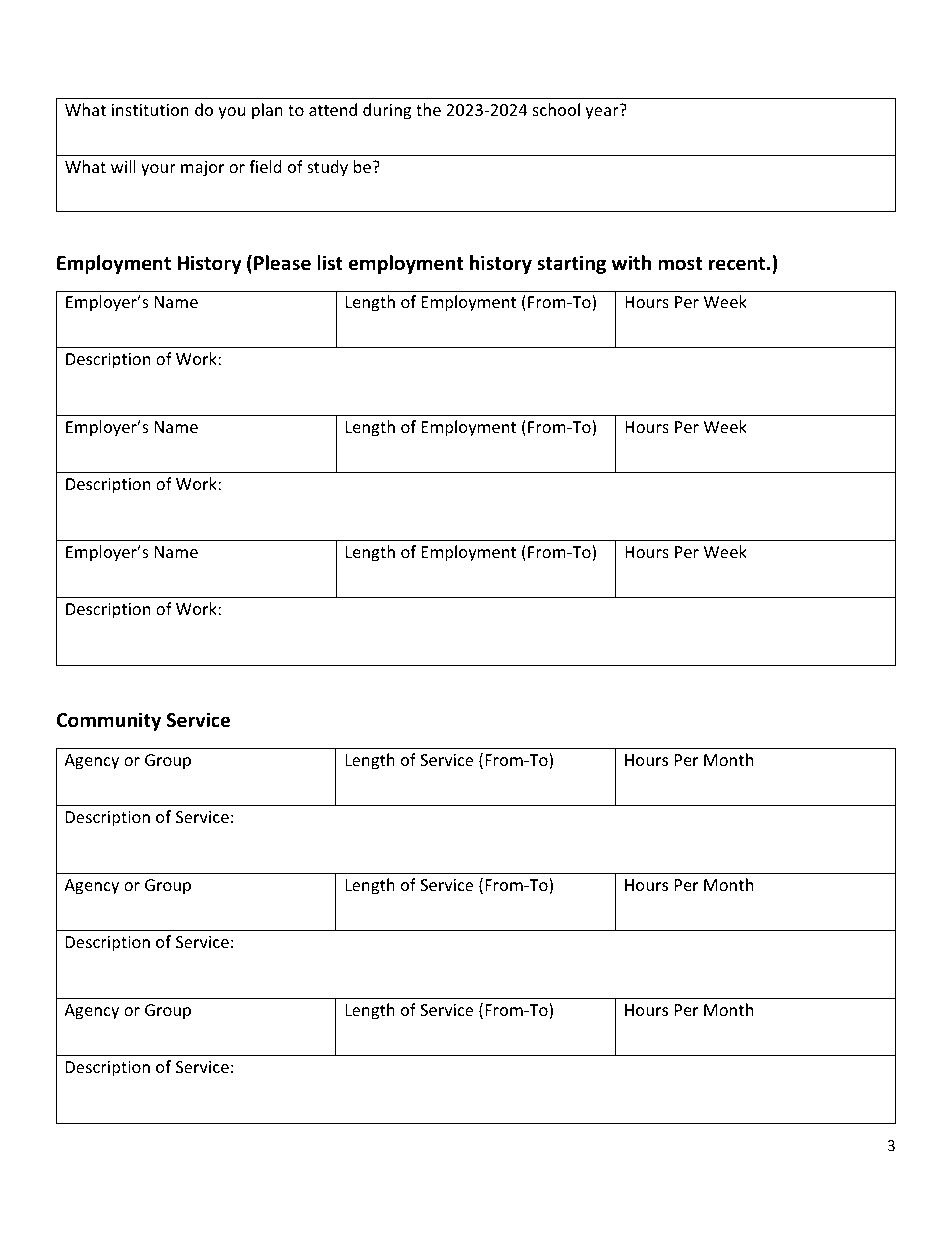  I want to click on Community, so click(109, 721).
